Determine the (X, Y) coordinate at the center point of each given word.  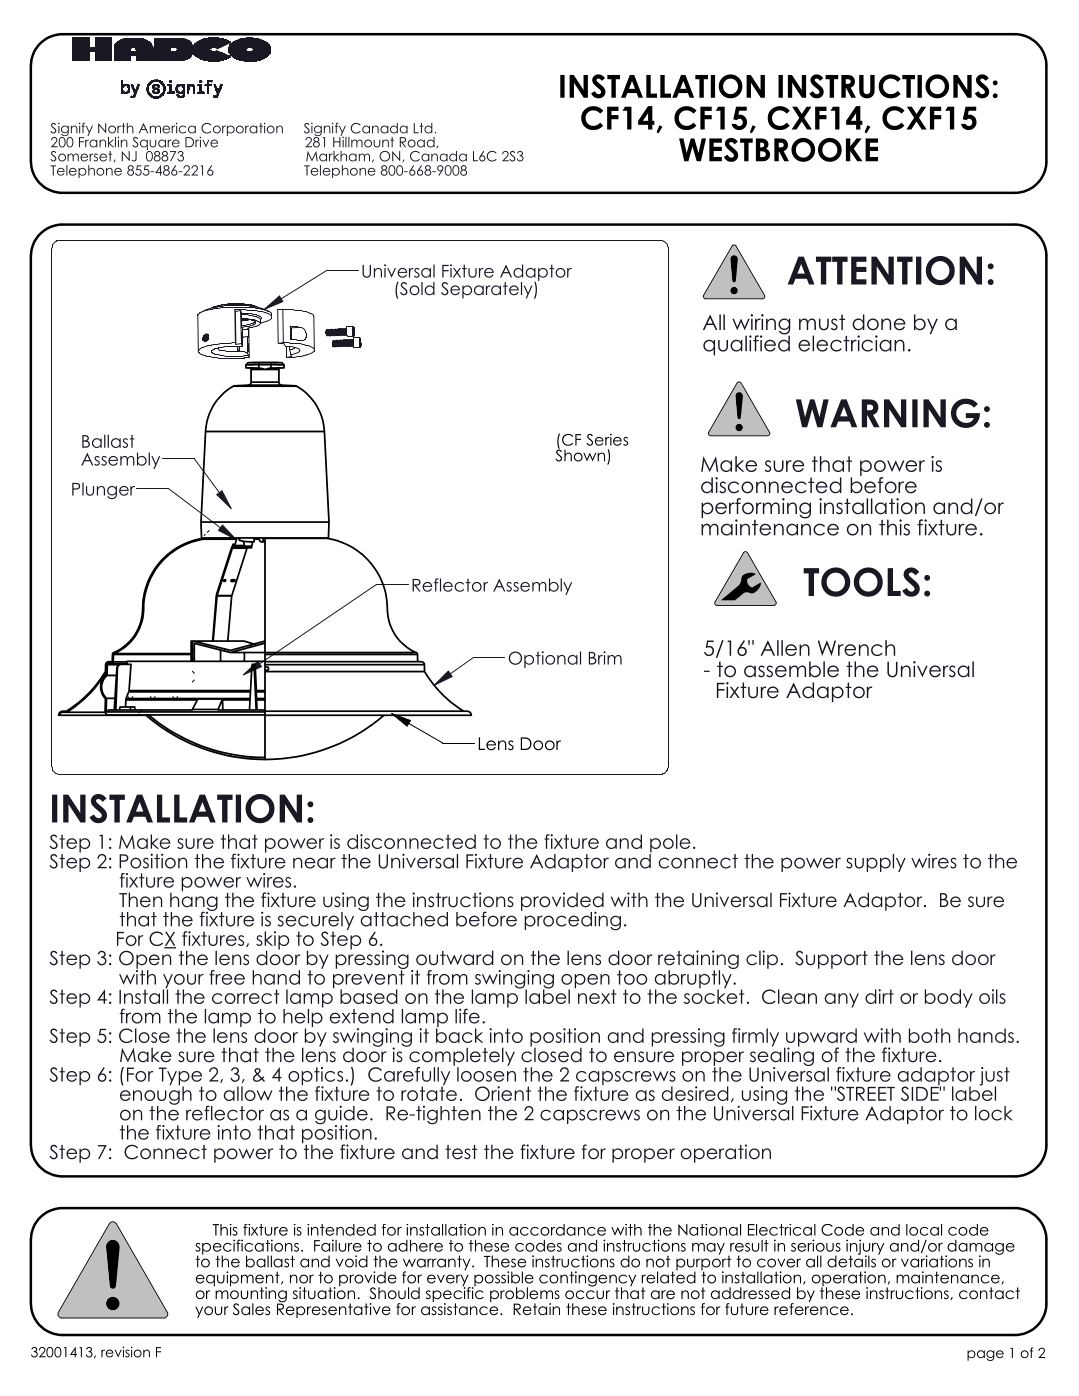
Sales (251, 1309)
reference (811, 1308)
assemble (791, 669)
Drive (201, 142)
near (314, 863)
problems (525, 1296)
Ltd (423, 128)
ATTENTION (885, 270)
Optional (544, 659)
